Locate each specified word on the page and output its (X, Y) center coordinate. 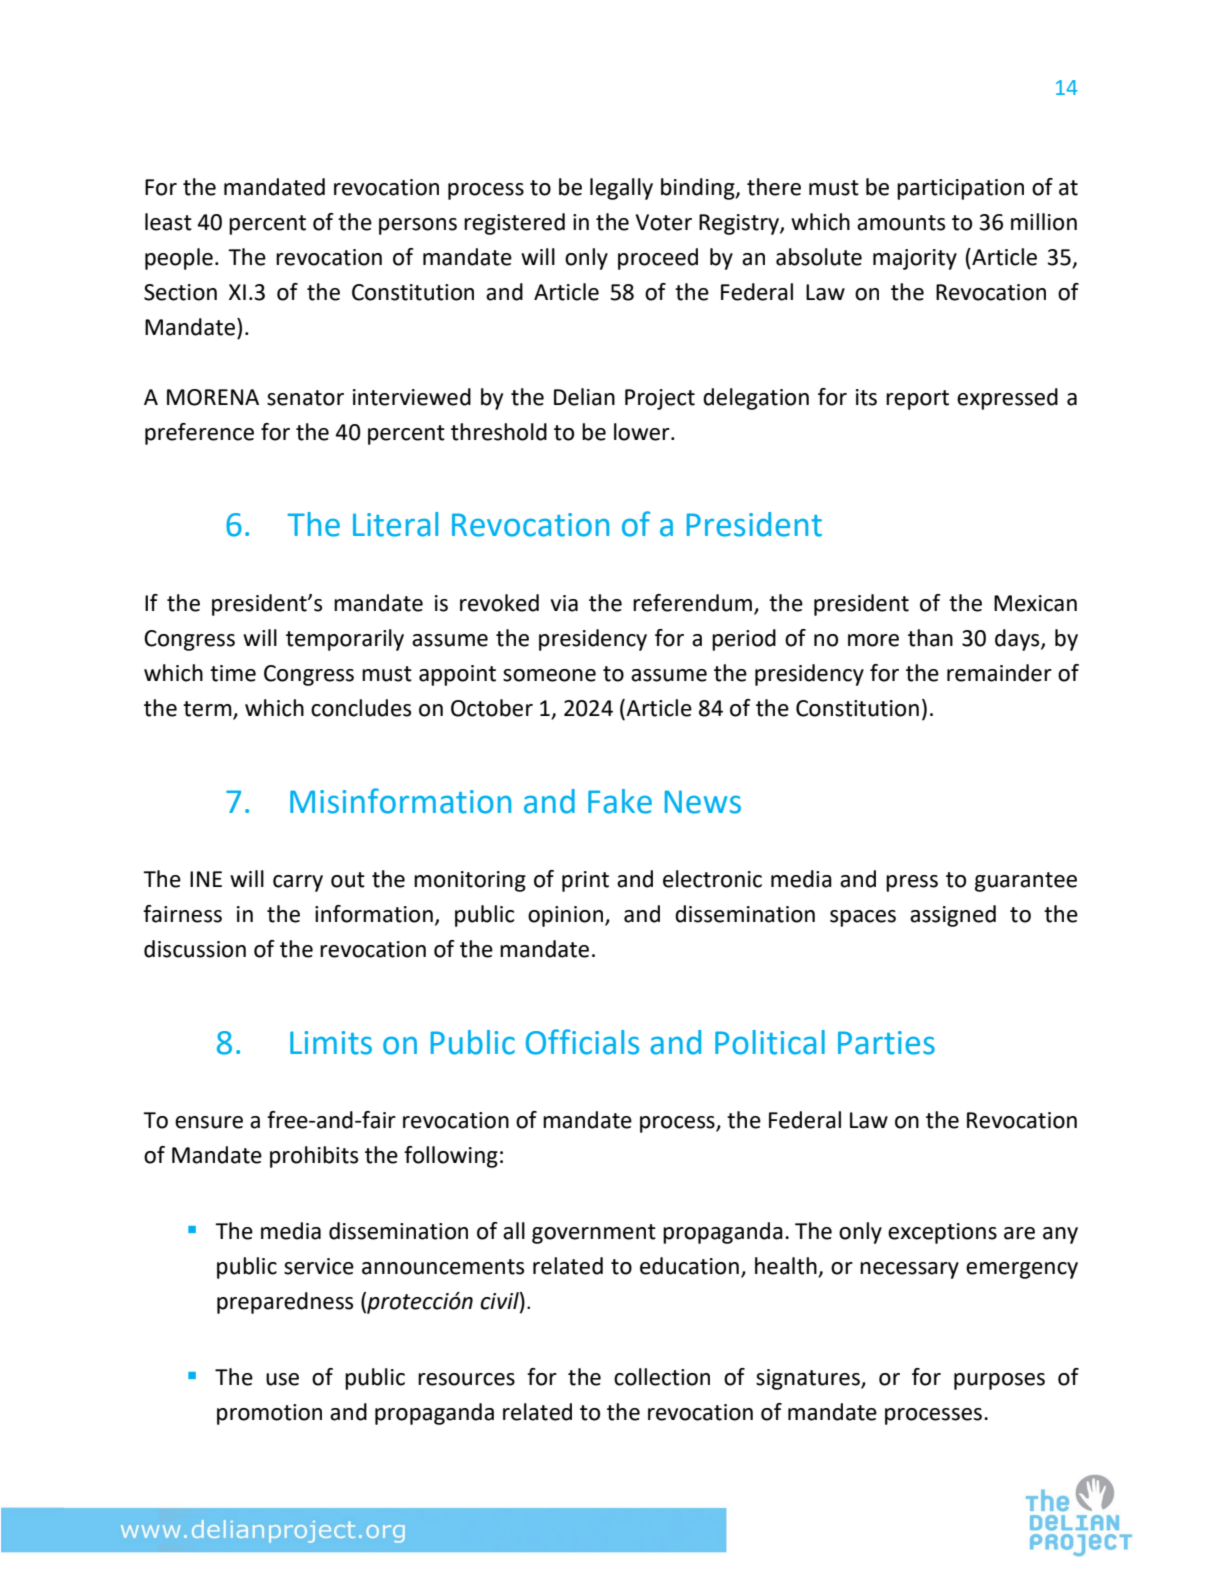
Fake (620, 801)
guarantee (1026, 882)
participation (960, 189)
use (282, 1379)
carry (298, 883)
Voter (664, 222)
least (168, 222)
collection (662, 1377)
